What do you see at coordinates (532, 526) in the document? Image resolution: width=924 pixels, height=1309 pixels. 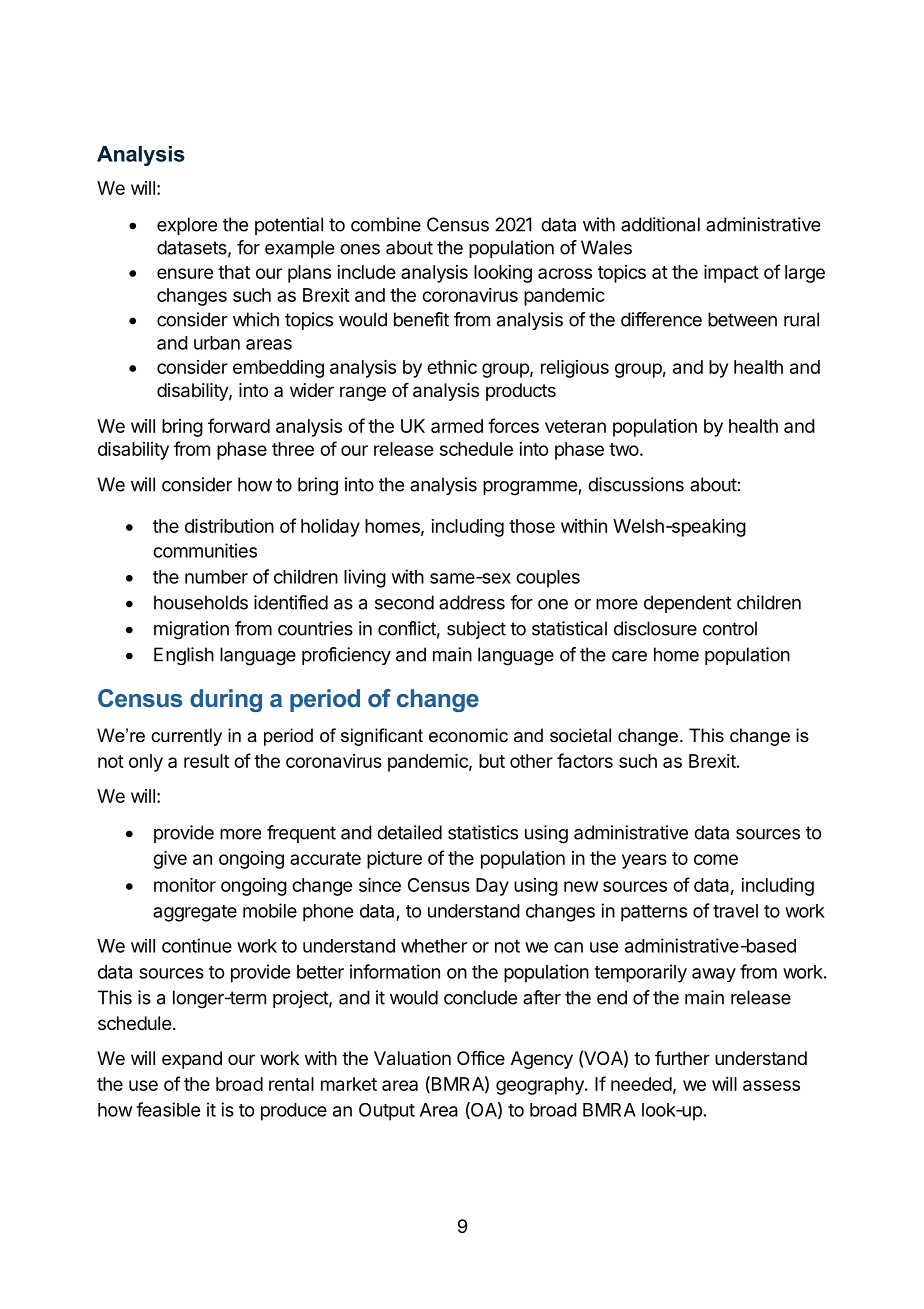 I see `those` at bounding box center [532, 526].
